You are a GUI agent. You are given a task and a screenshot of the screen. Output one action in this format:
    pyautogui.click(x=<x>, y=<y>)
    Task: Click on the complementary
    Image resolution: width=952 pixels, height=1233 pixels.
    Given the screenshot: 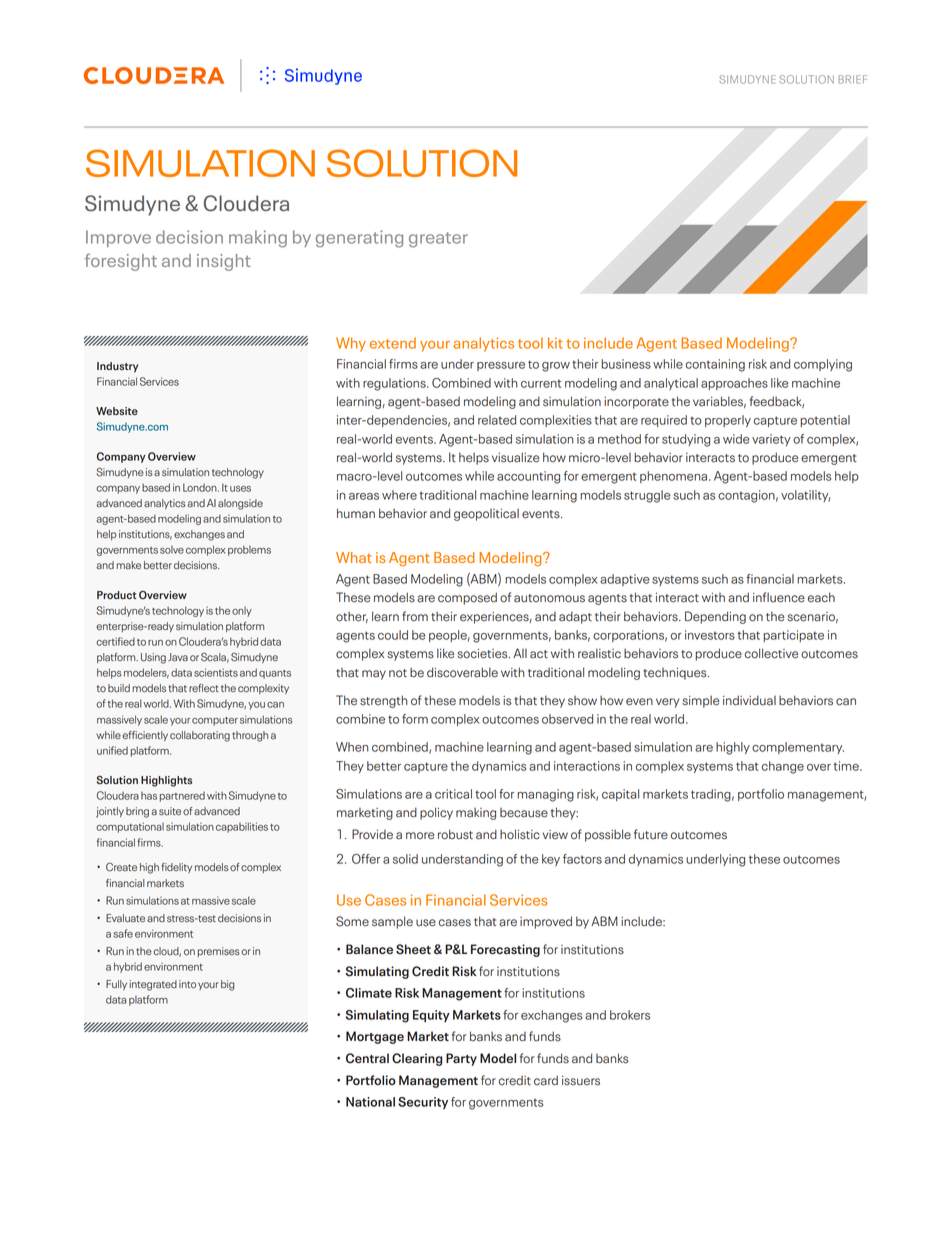 What is the action you would take?
    pyautogui.click(x=798, y=748)
